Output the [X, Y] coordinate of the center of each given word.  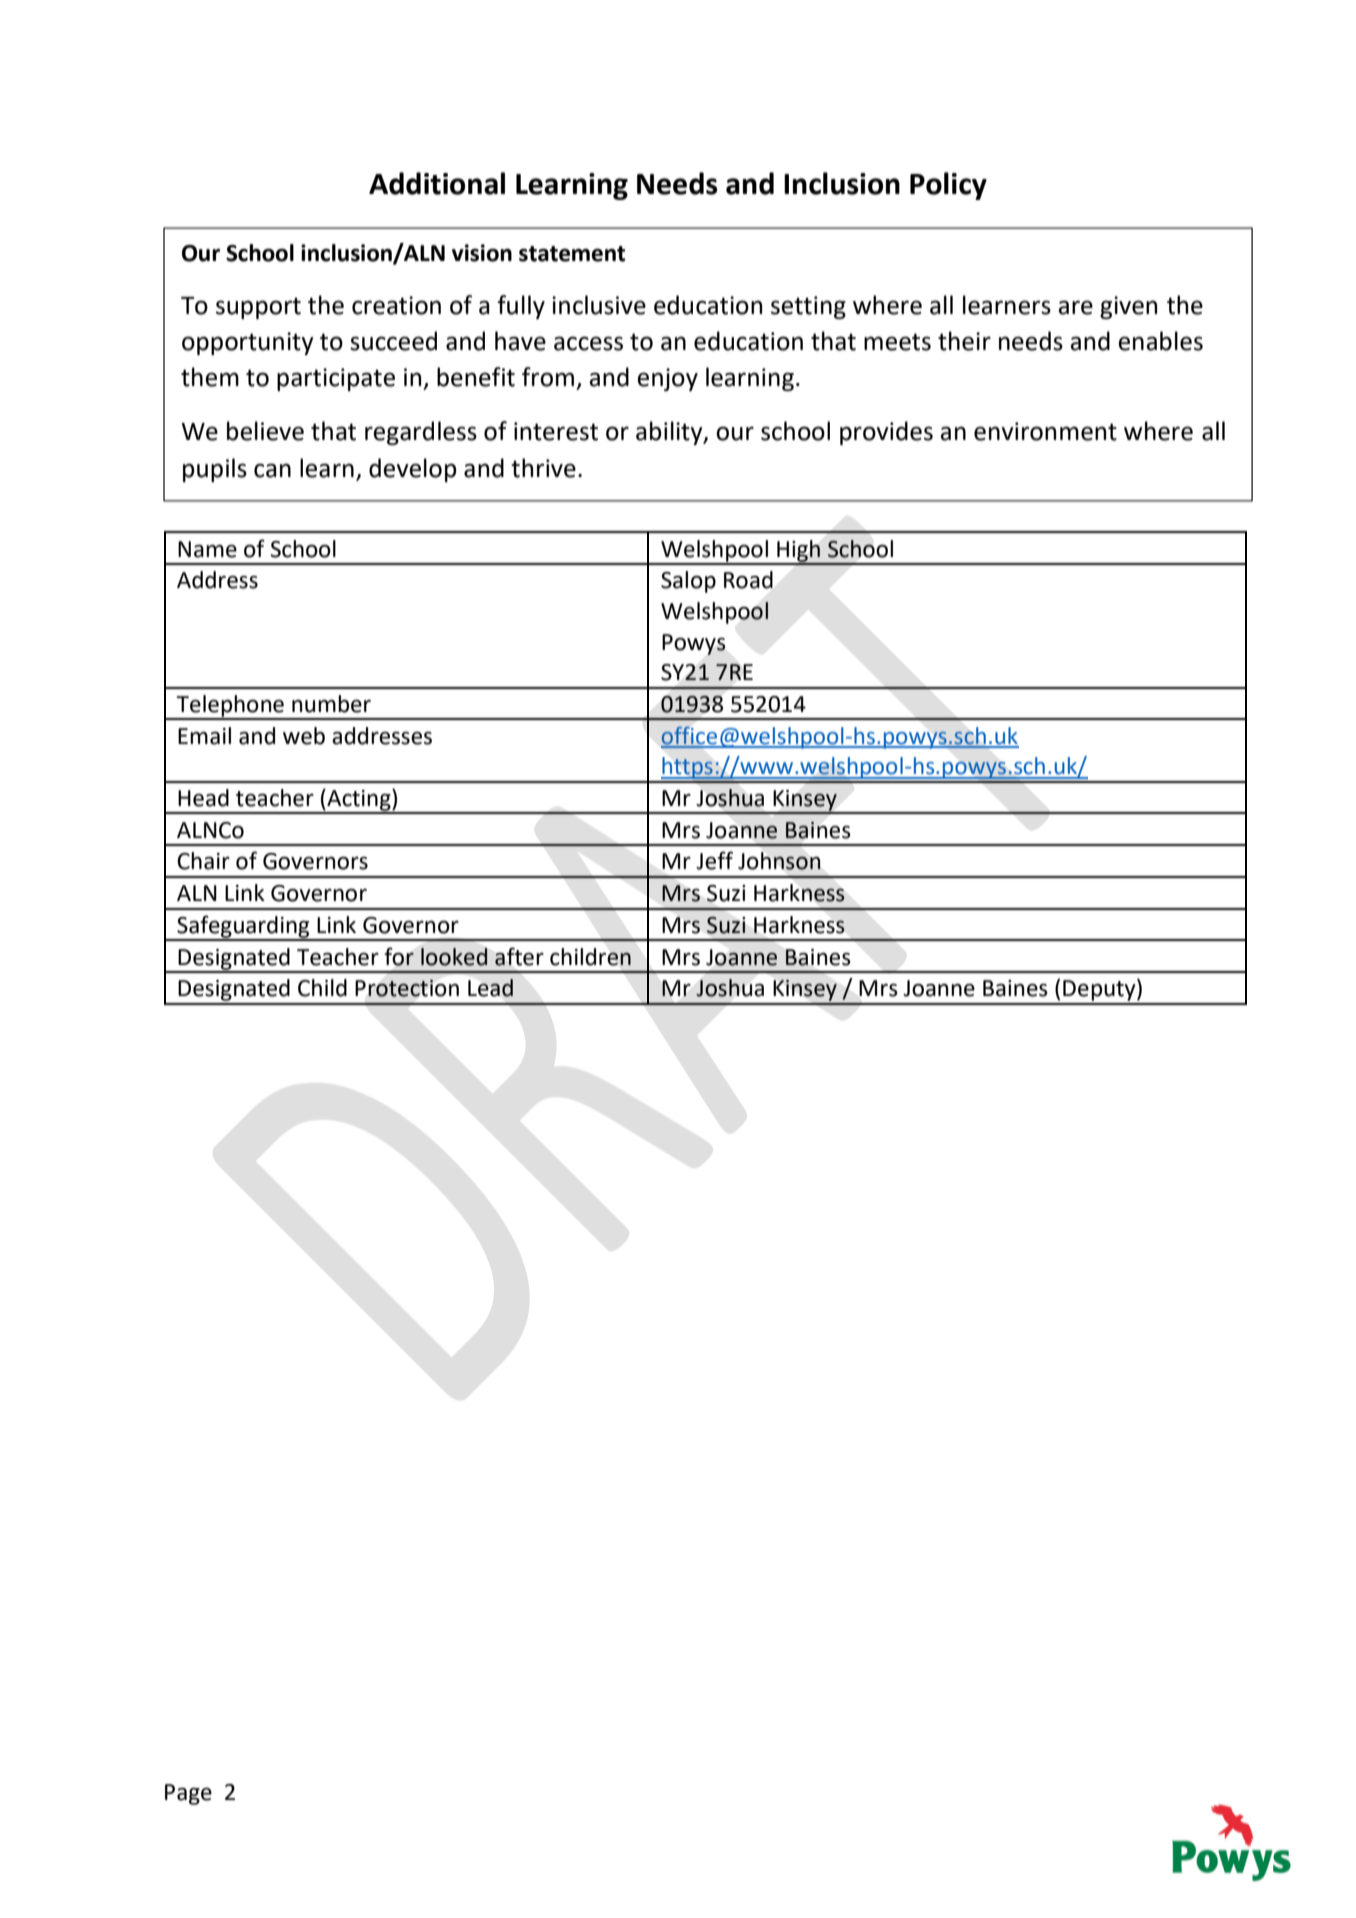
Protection [407, 988]
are [1075, 307]
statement [572, 254]
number [331, 704]
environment [1045, 431]
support [258, 308]
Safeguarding [243, 927]
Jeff [714, 860]
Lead [490, 988]
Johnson [779, 861]
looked [454, 957]
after [519, 956]
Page [188, 1794]
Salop [688, 582]
